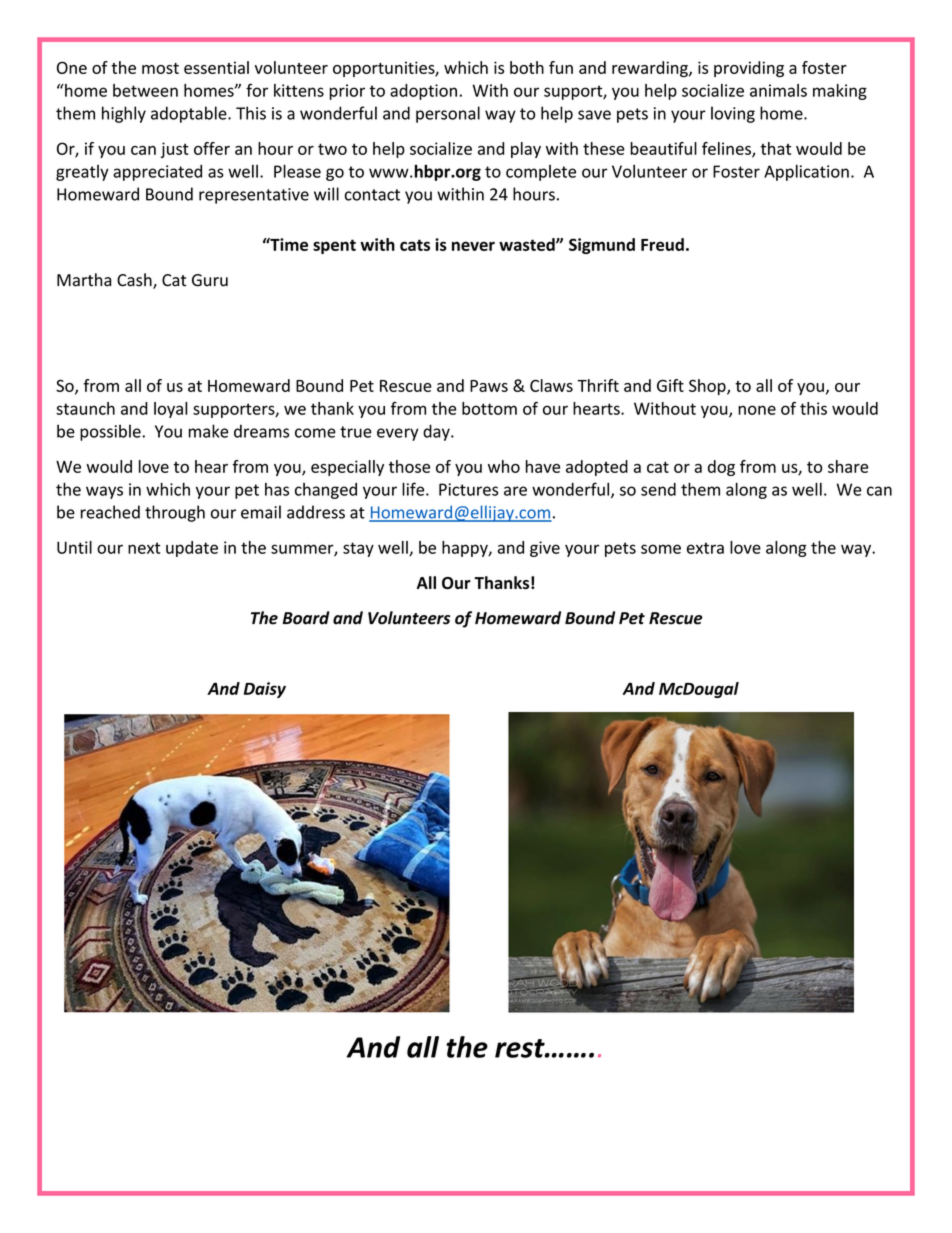 This document has width=952, height=1233. I want to click on adoption, so click(423, 92).
